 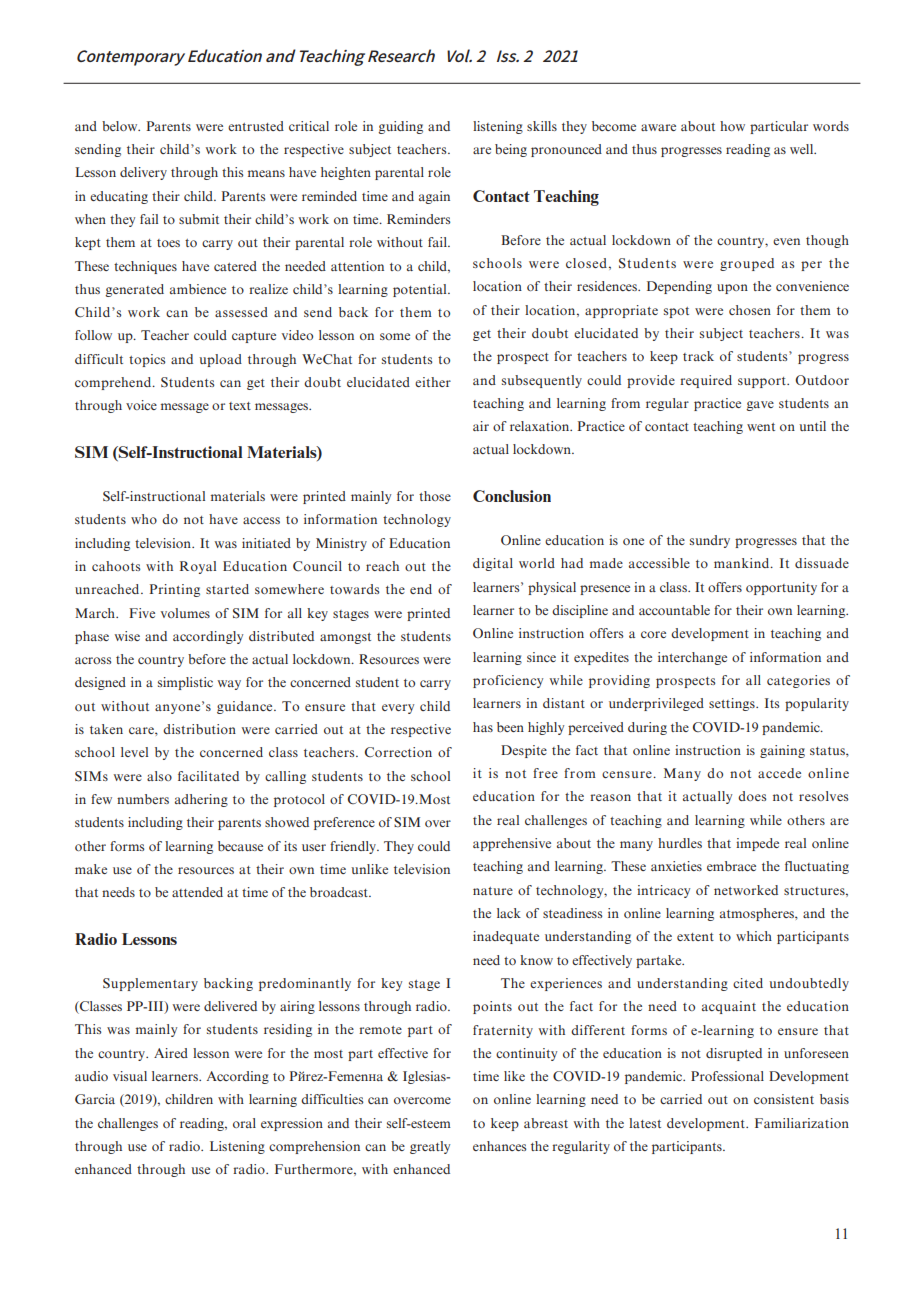 What do you see at coordinates (430, 1147) in the image?
I see `greatly` at bounding box center [430, 1147].
